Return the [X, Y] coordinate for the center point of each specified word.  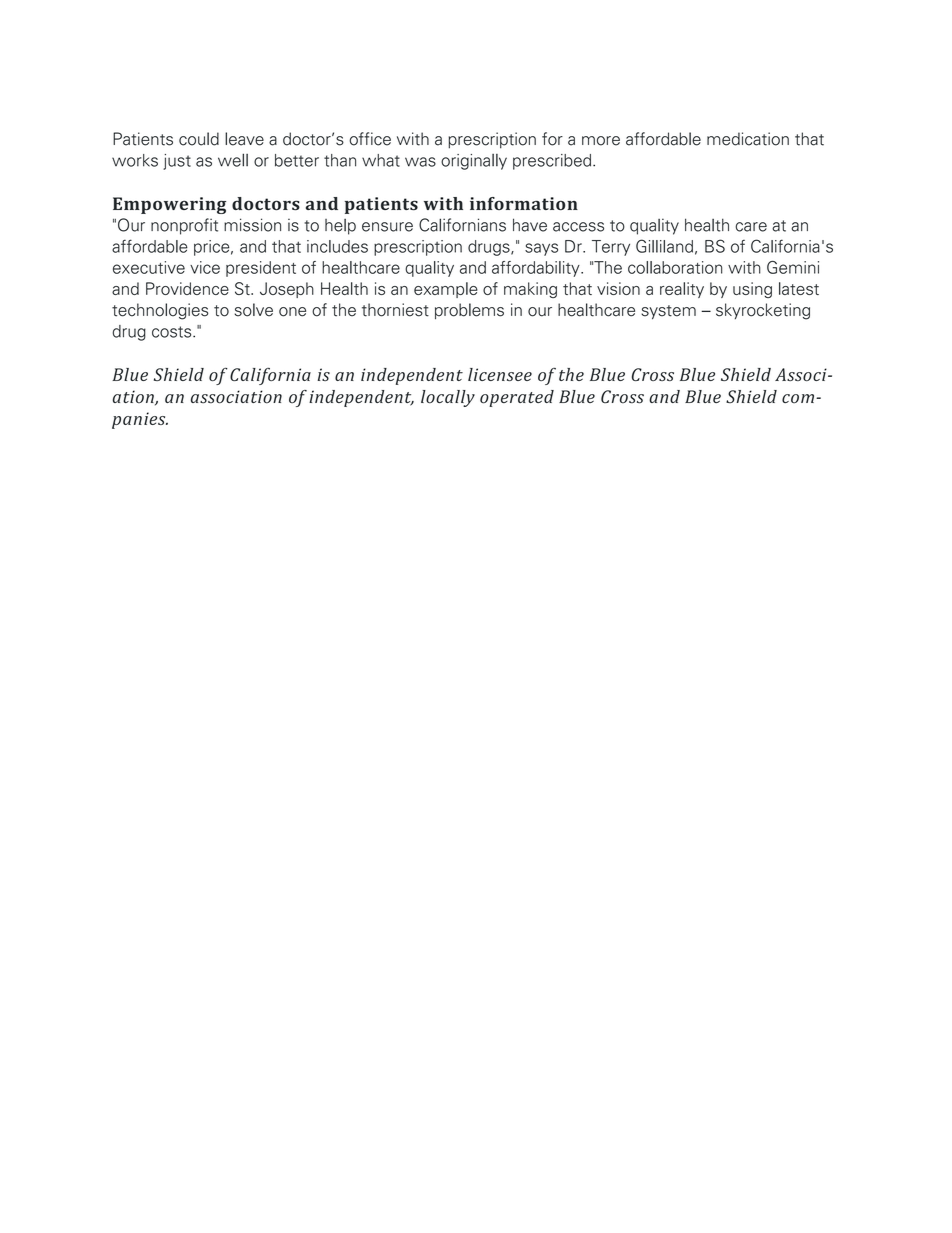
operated [517, 398]
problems [469, 311]
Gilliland [664, 246]
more [601, 141]
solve [254, 310]
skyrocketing [763, 311]
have [530, 225]
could [199, 139]
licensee [500, 374]
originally [474, 162]
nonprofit [184, 226]
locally [448, 398]
